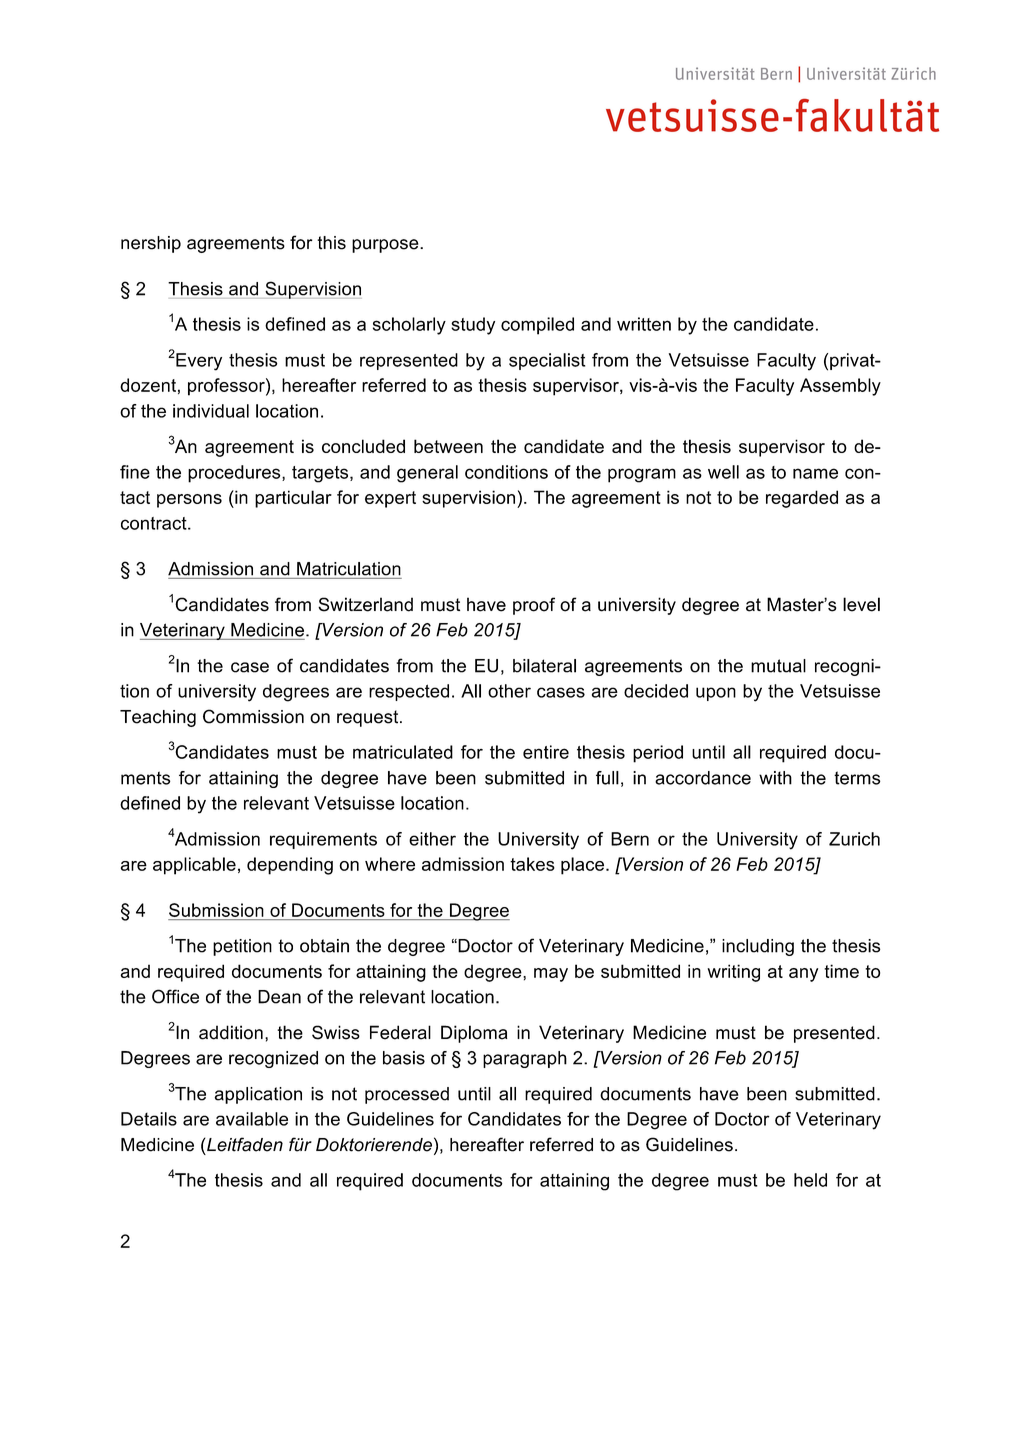 This screenshot has height=1430, width=1010. Describe the element at coordinates (551, 975) in the screenshot. I see `may` at that location.
